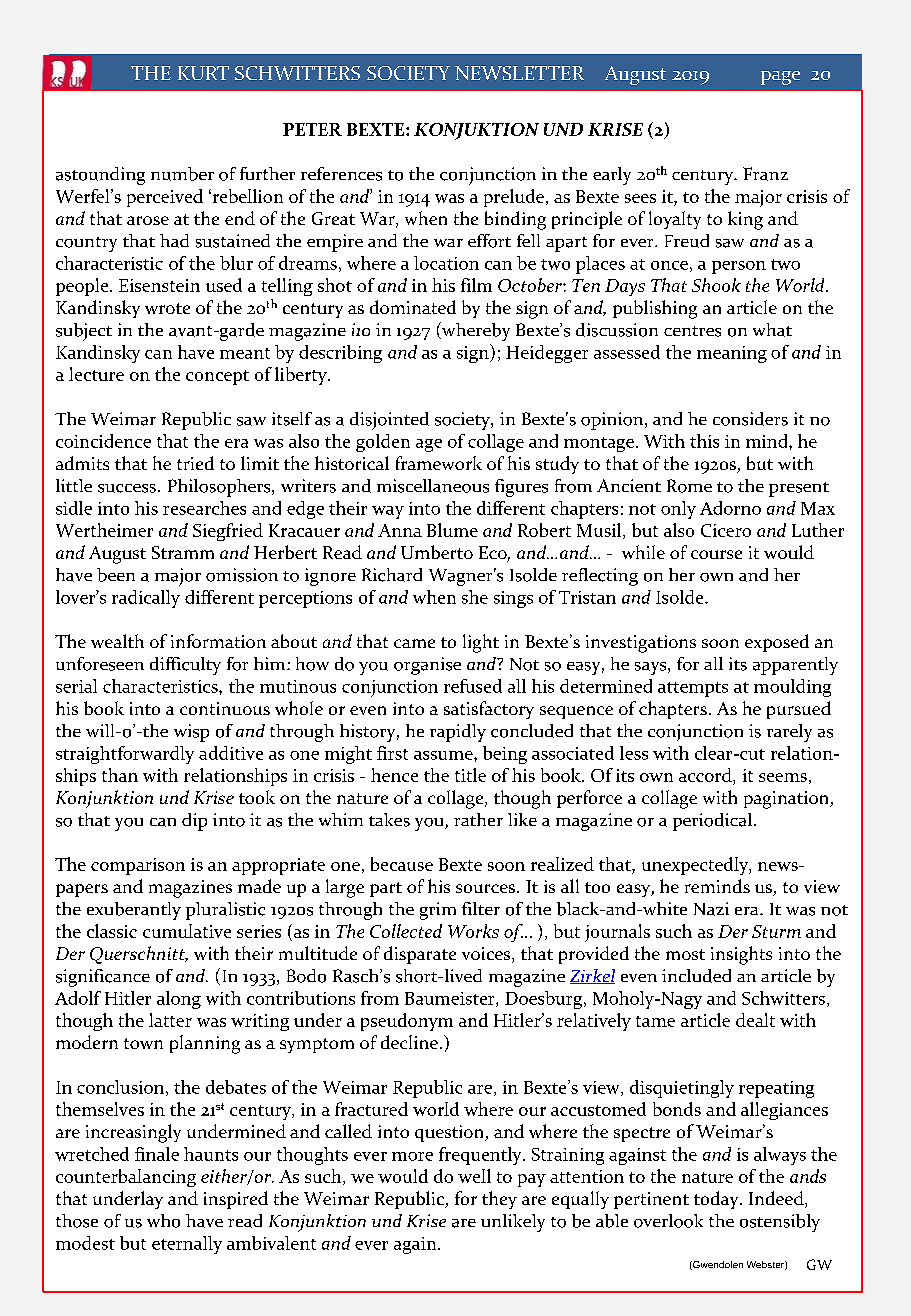 This screenshot has height=1316, width=911. What do you see at coordinates (203, 73) in the screenshot?
I see `KURT` at bounding box center [203, 73].
